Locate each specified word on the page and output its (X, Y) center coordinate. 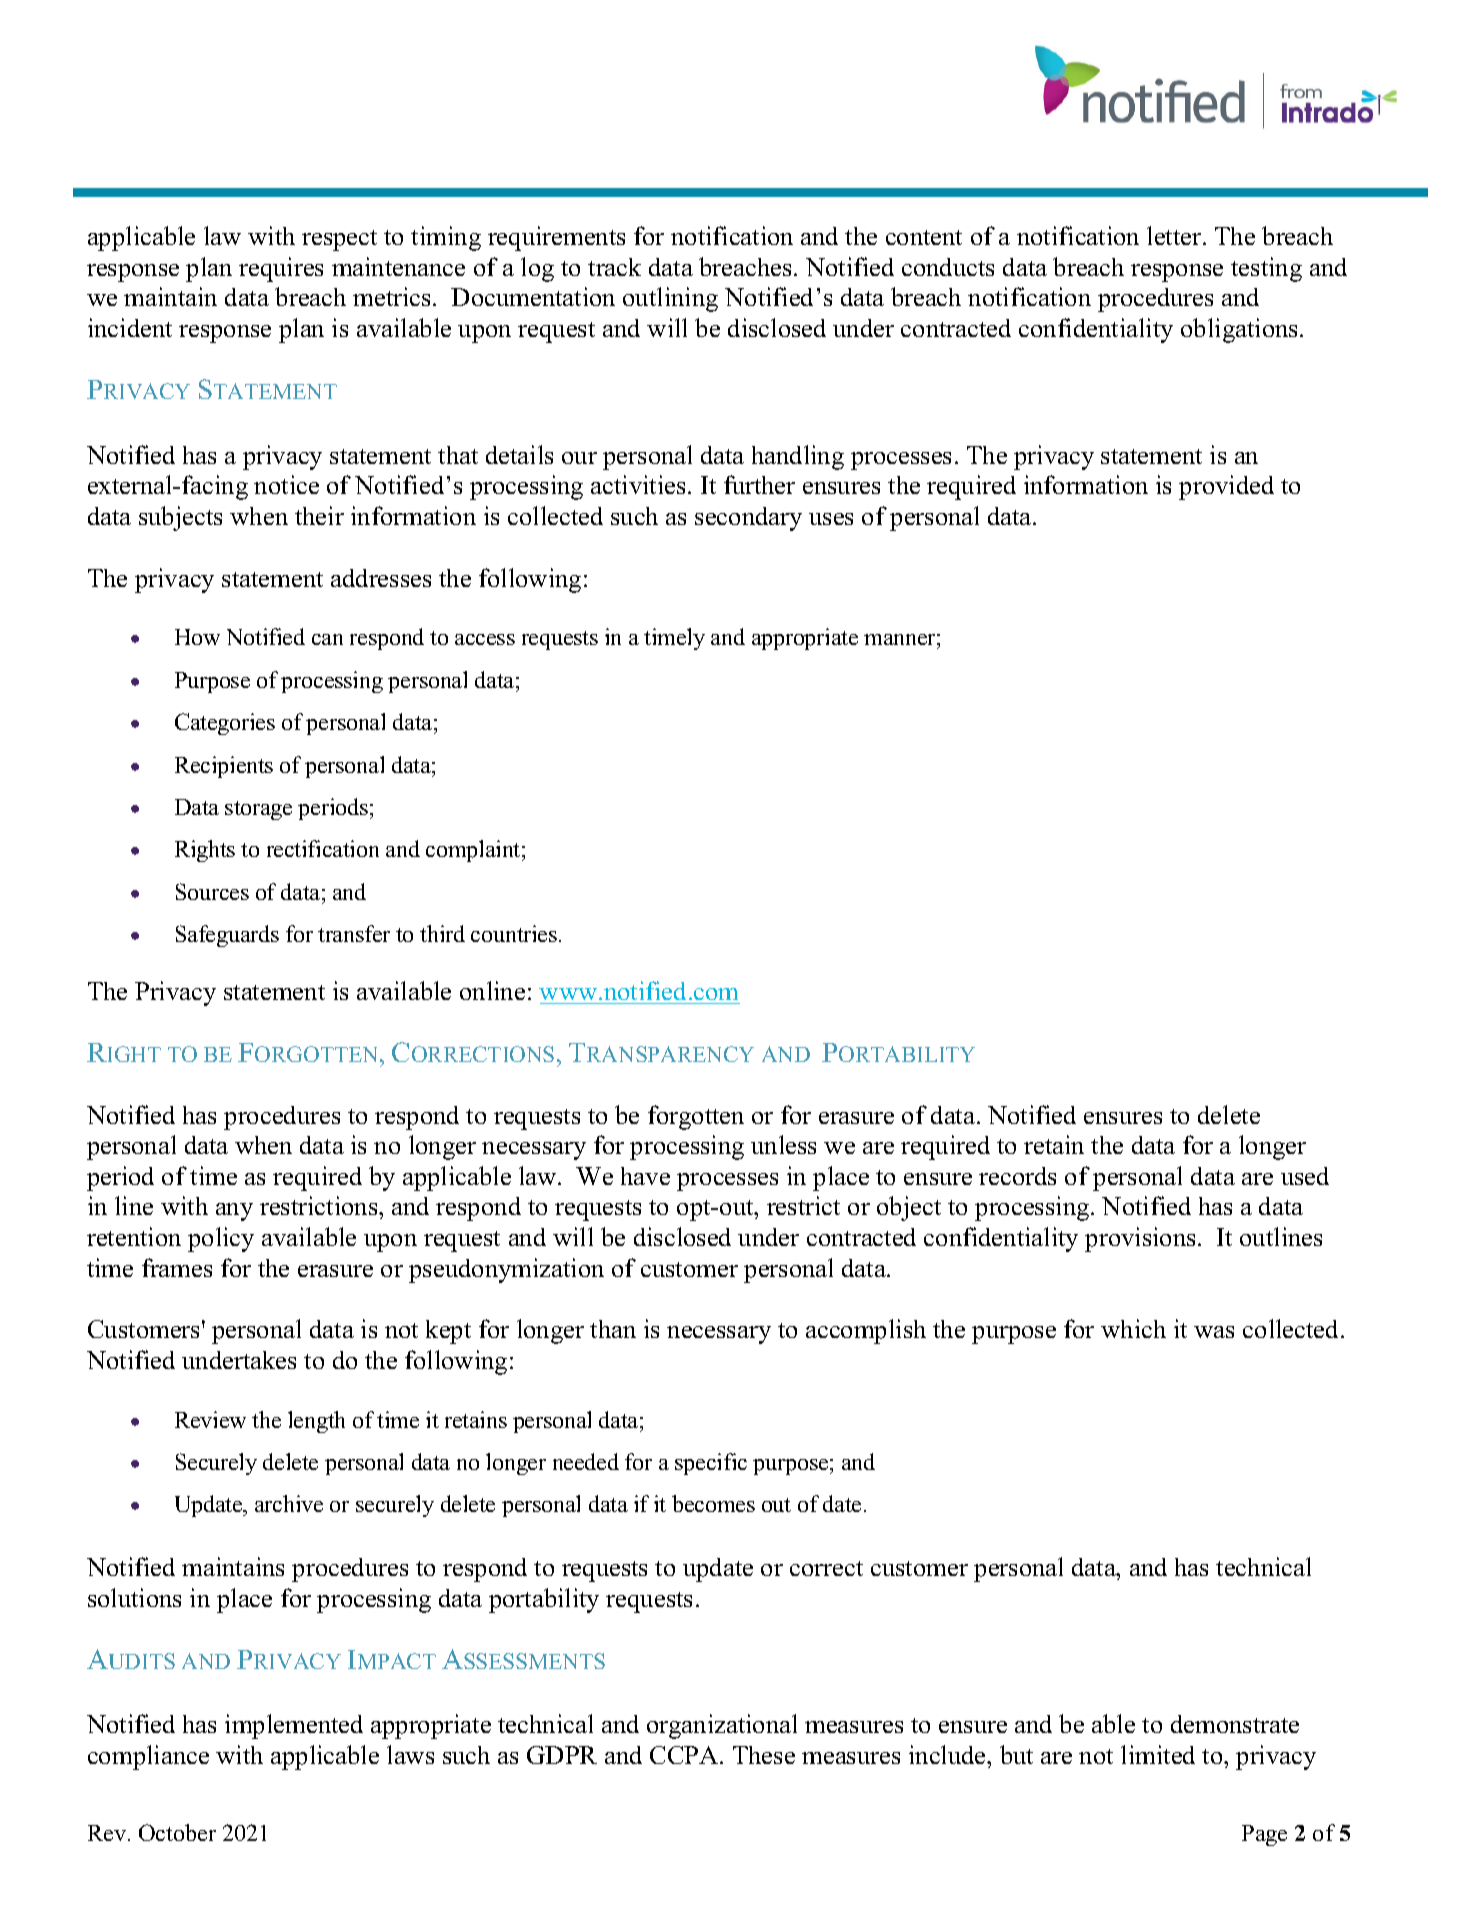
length (316, 1422)
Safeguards (227, 936)
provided (1226, 487)
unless (783, 1144)
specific (711, 1464)
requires (281, 269)
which (1133, 1328)
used (1305, 1176)
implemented (294, 1726)
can (327, 639)
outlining (670, 299)
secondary (748, 519)
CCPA (685, 1755)
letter (1175, 235)
